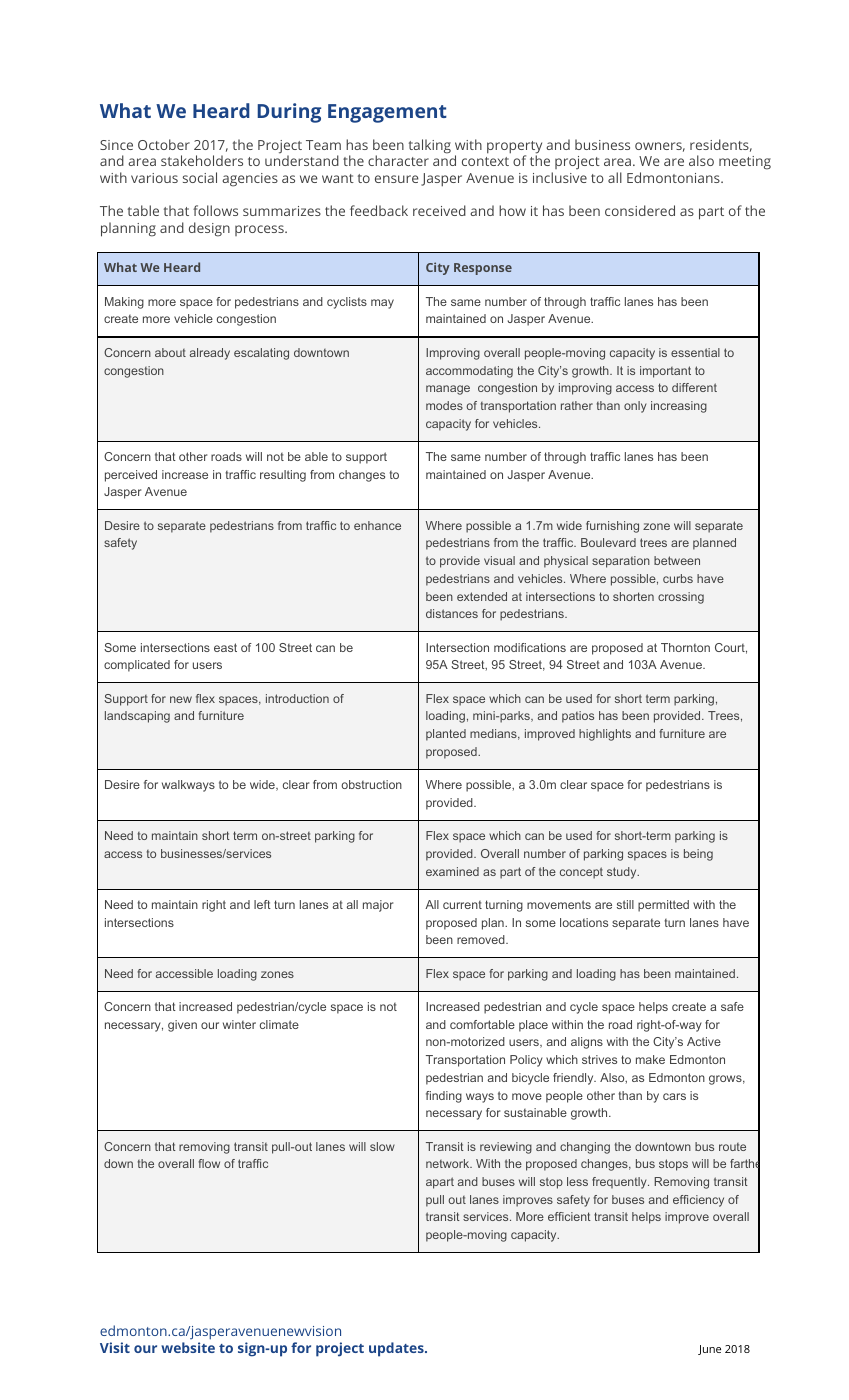 The height and width of the screenshot is (1400, 849). Describe the element at coordinates (709, 1350) in the screenshot. I see `June` at that location.
